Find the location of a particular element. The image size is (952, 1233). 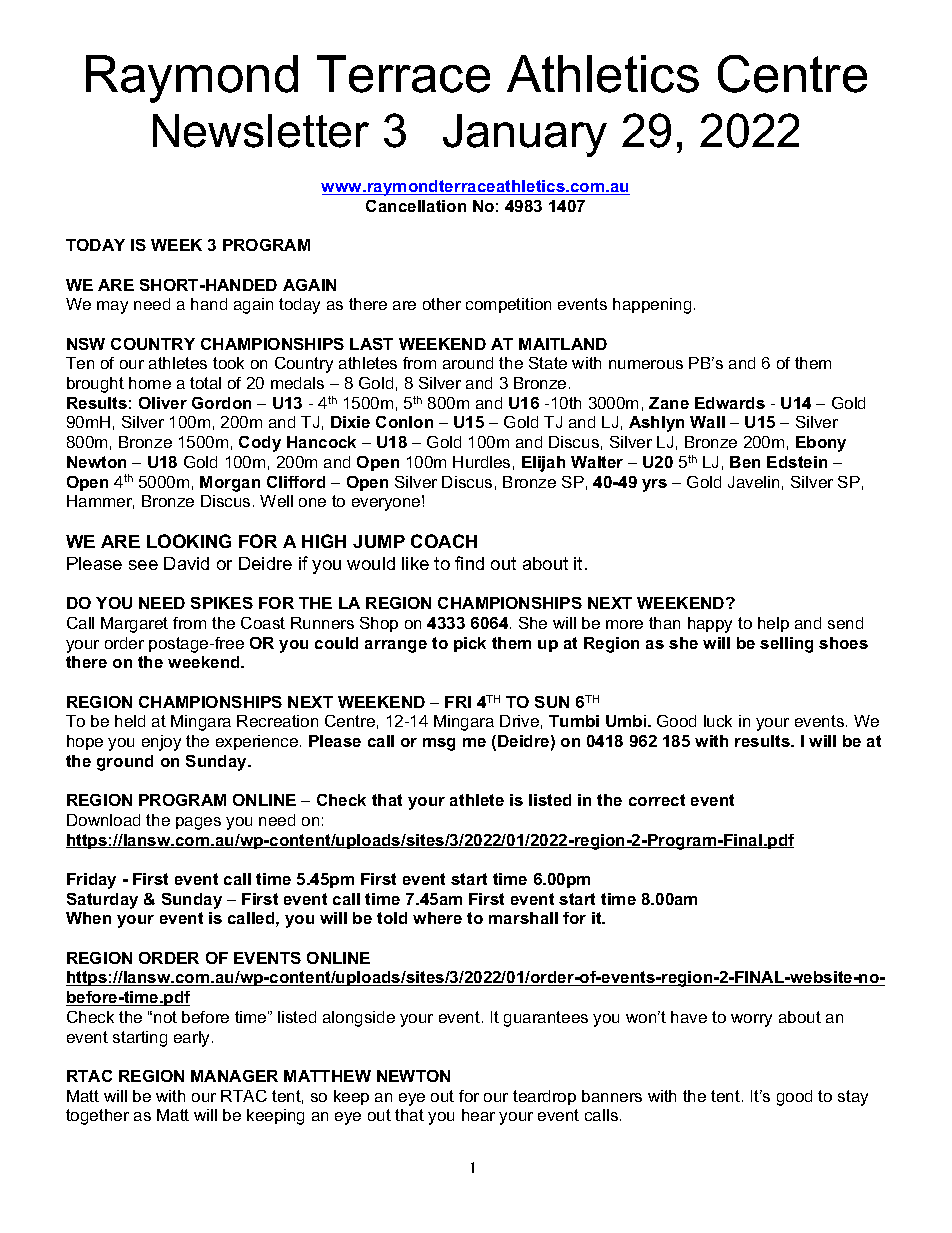

Margaret is located at coordinates (134, 625).
